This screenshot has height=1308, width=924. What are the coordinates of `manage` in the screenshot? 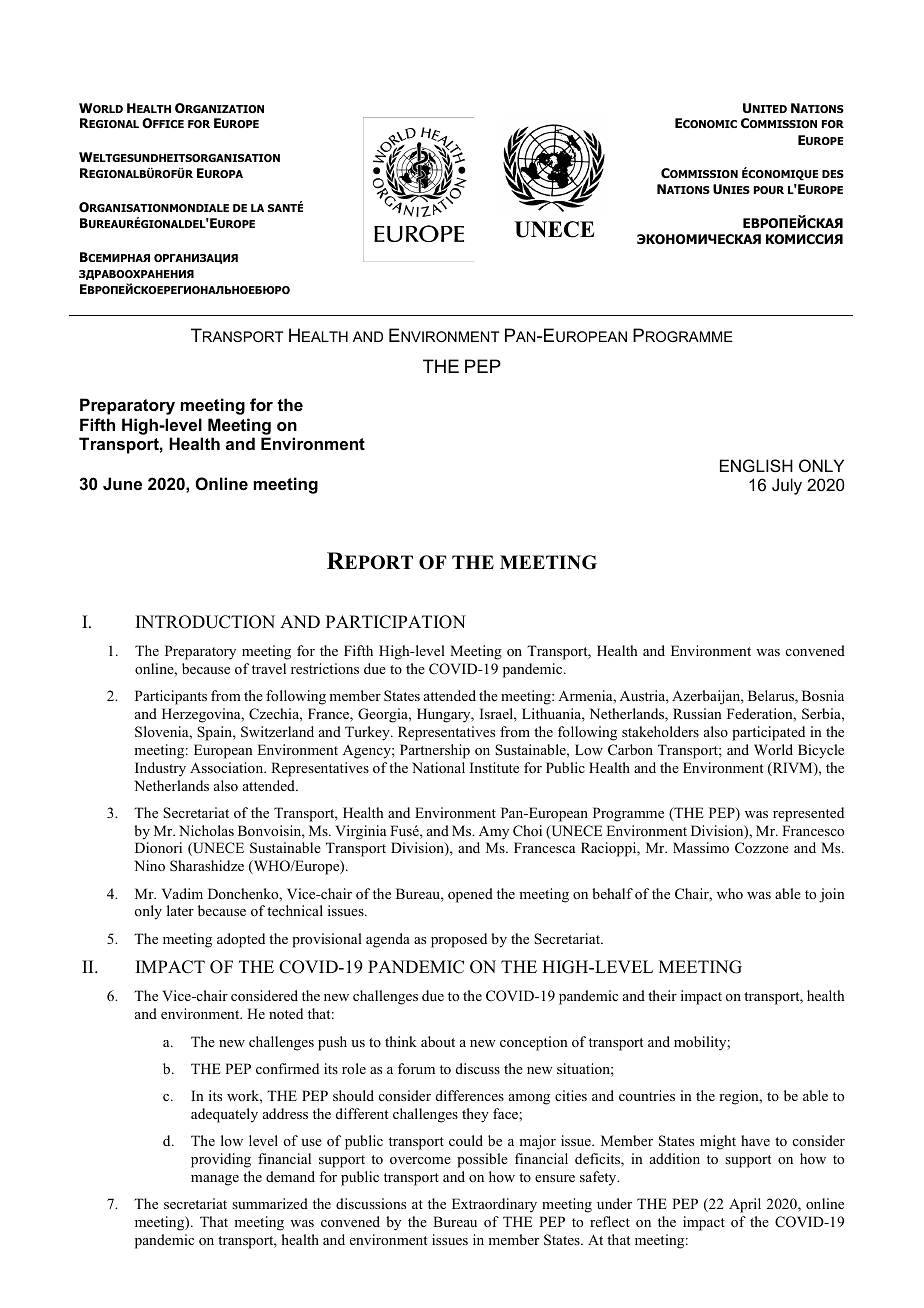 It's located at (215, 1180).
